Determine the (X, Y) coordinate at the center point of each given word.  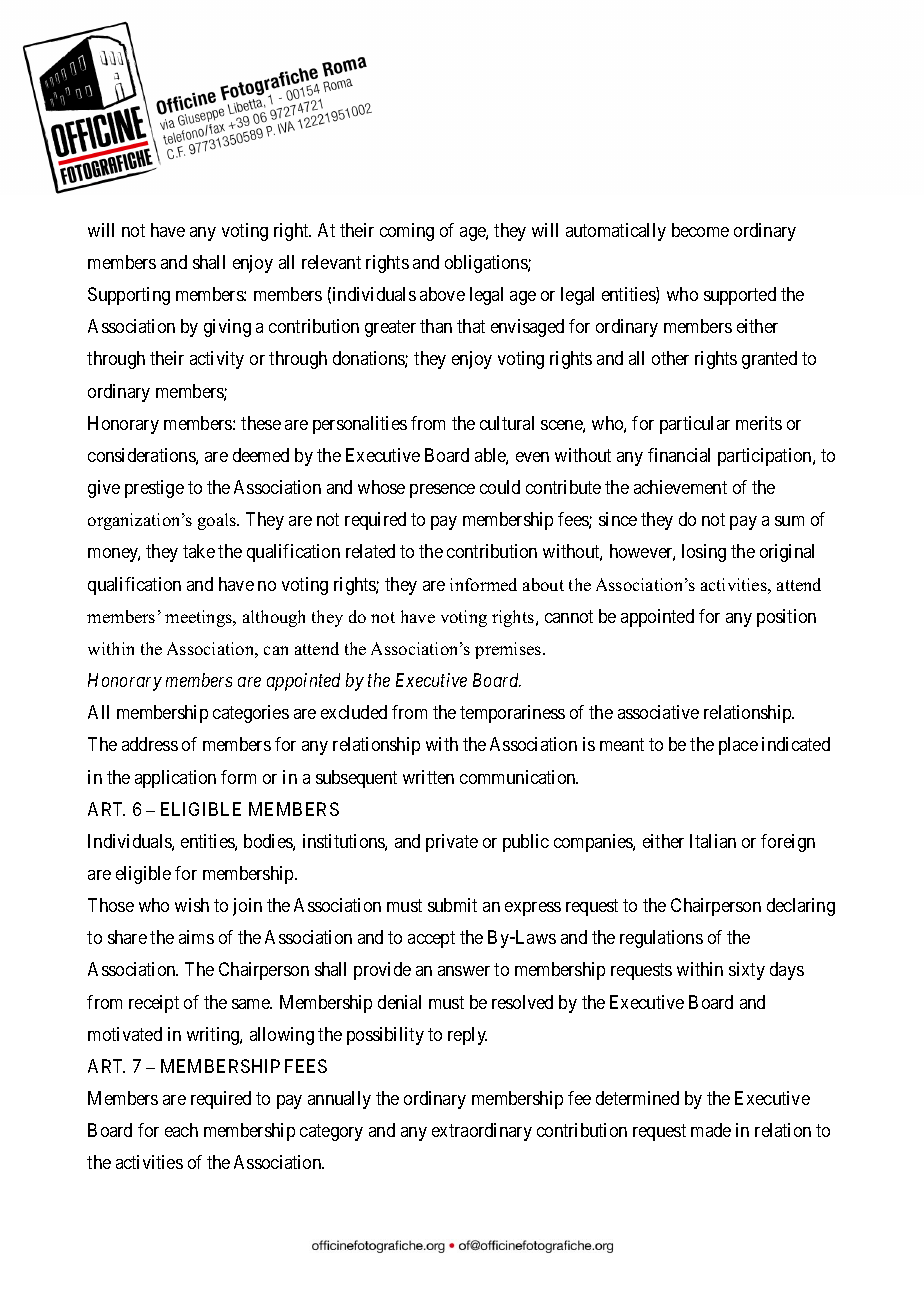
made (711, 1130)
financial (679, 455)
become (700, 230)
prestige (154, 489)
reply (467, 1036)
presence (442, 491)
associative (658, 712)
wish (192, 905)
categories (251, 714)
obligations (487, 264)
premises (509, 650)
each (181, 1130)
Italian (713, 841)
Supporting (129, 296)
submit (452, 905)
